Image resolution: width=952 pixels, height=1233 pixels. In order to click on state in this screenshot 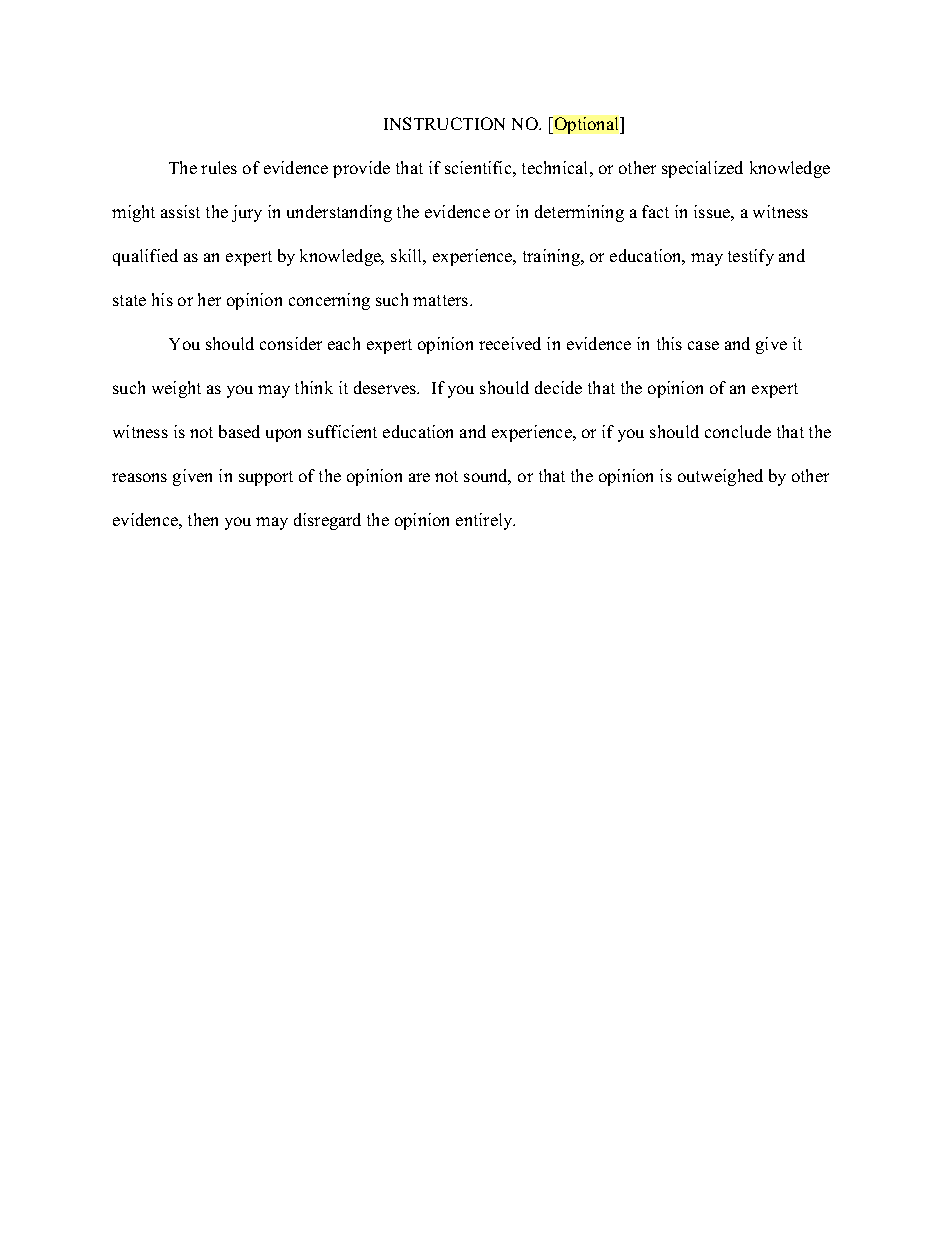, I will do `click(129, 300)`.
